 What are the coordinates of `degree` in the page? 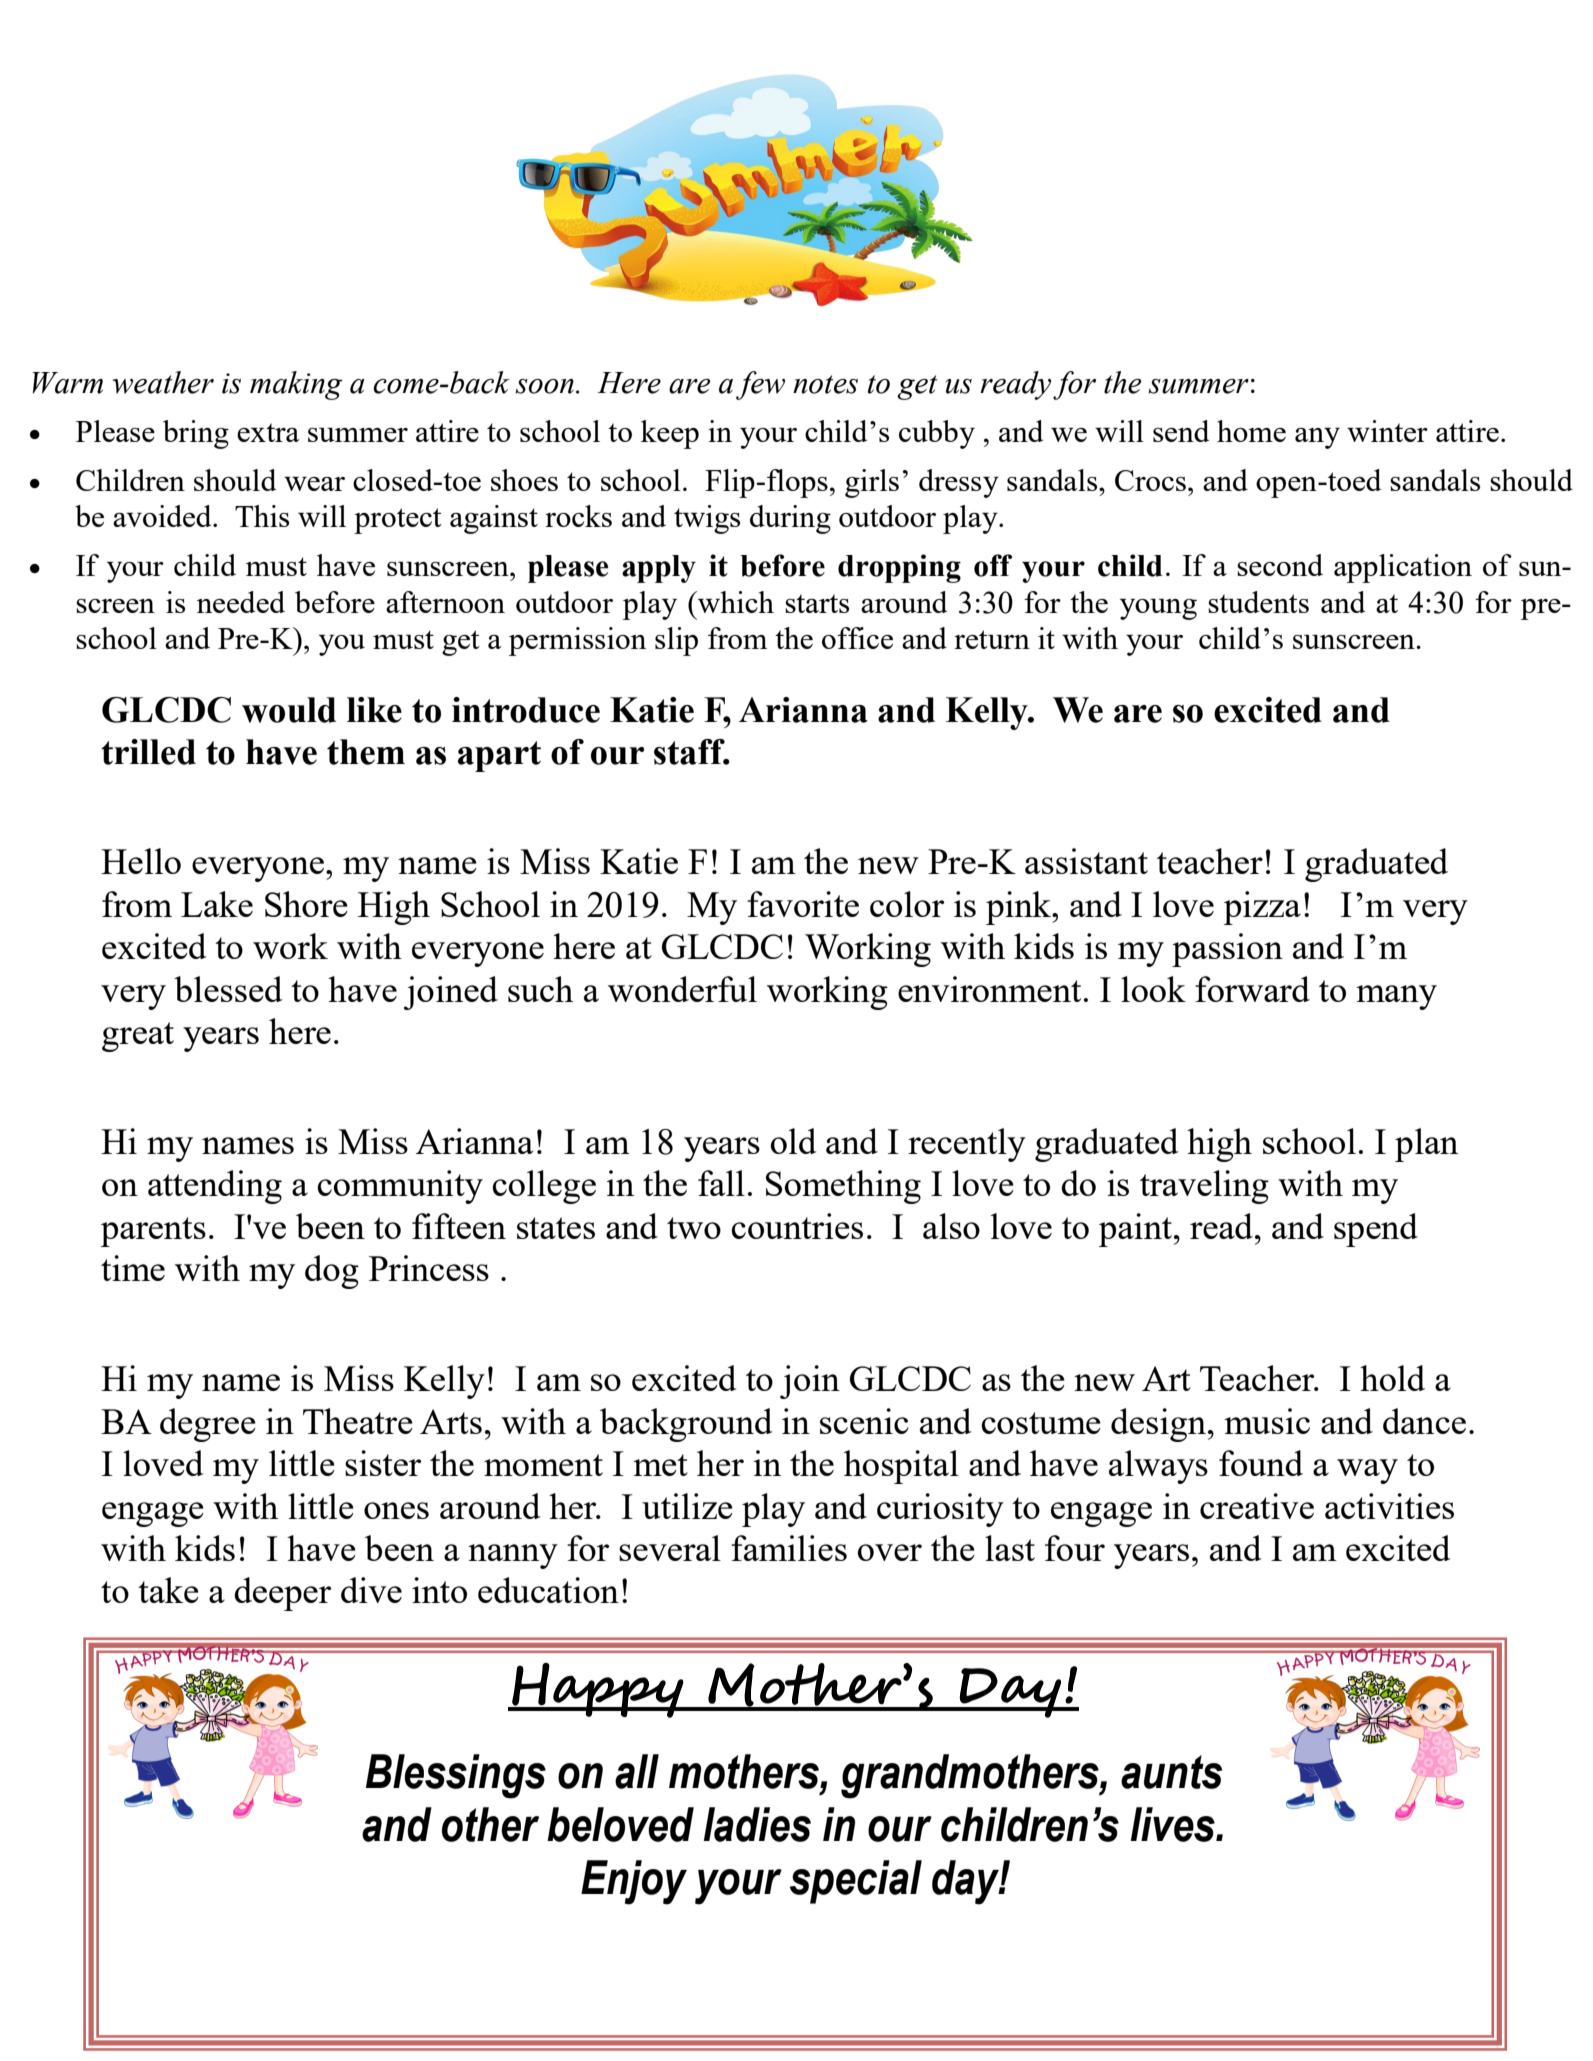 It's located at (208, 1425).
